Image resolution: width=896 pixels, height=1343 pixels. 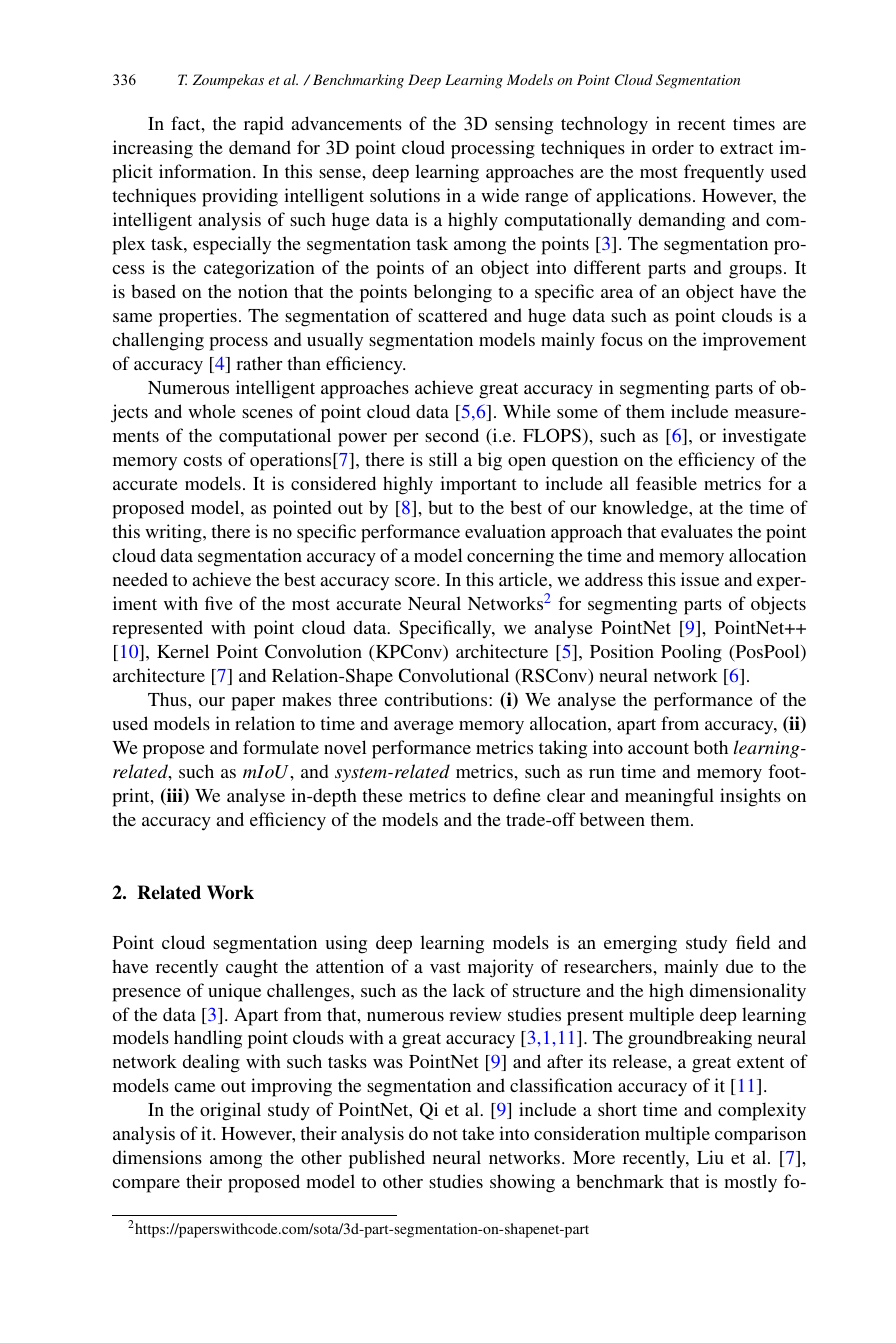 I want to click on dimensions, so click(x=157, y=1157).
